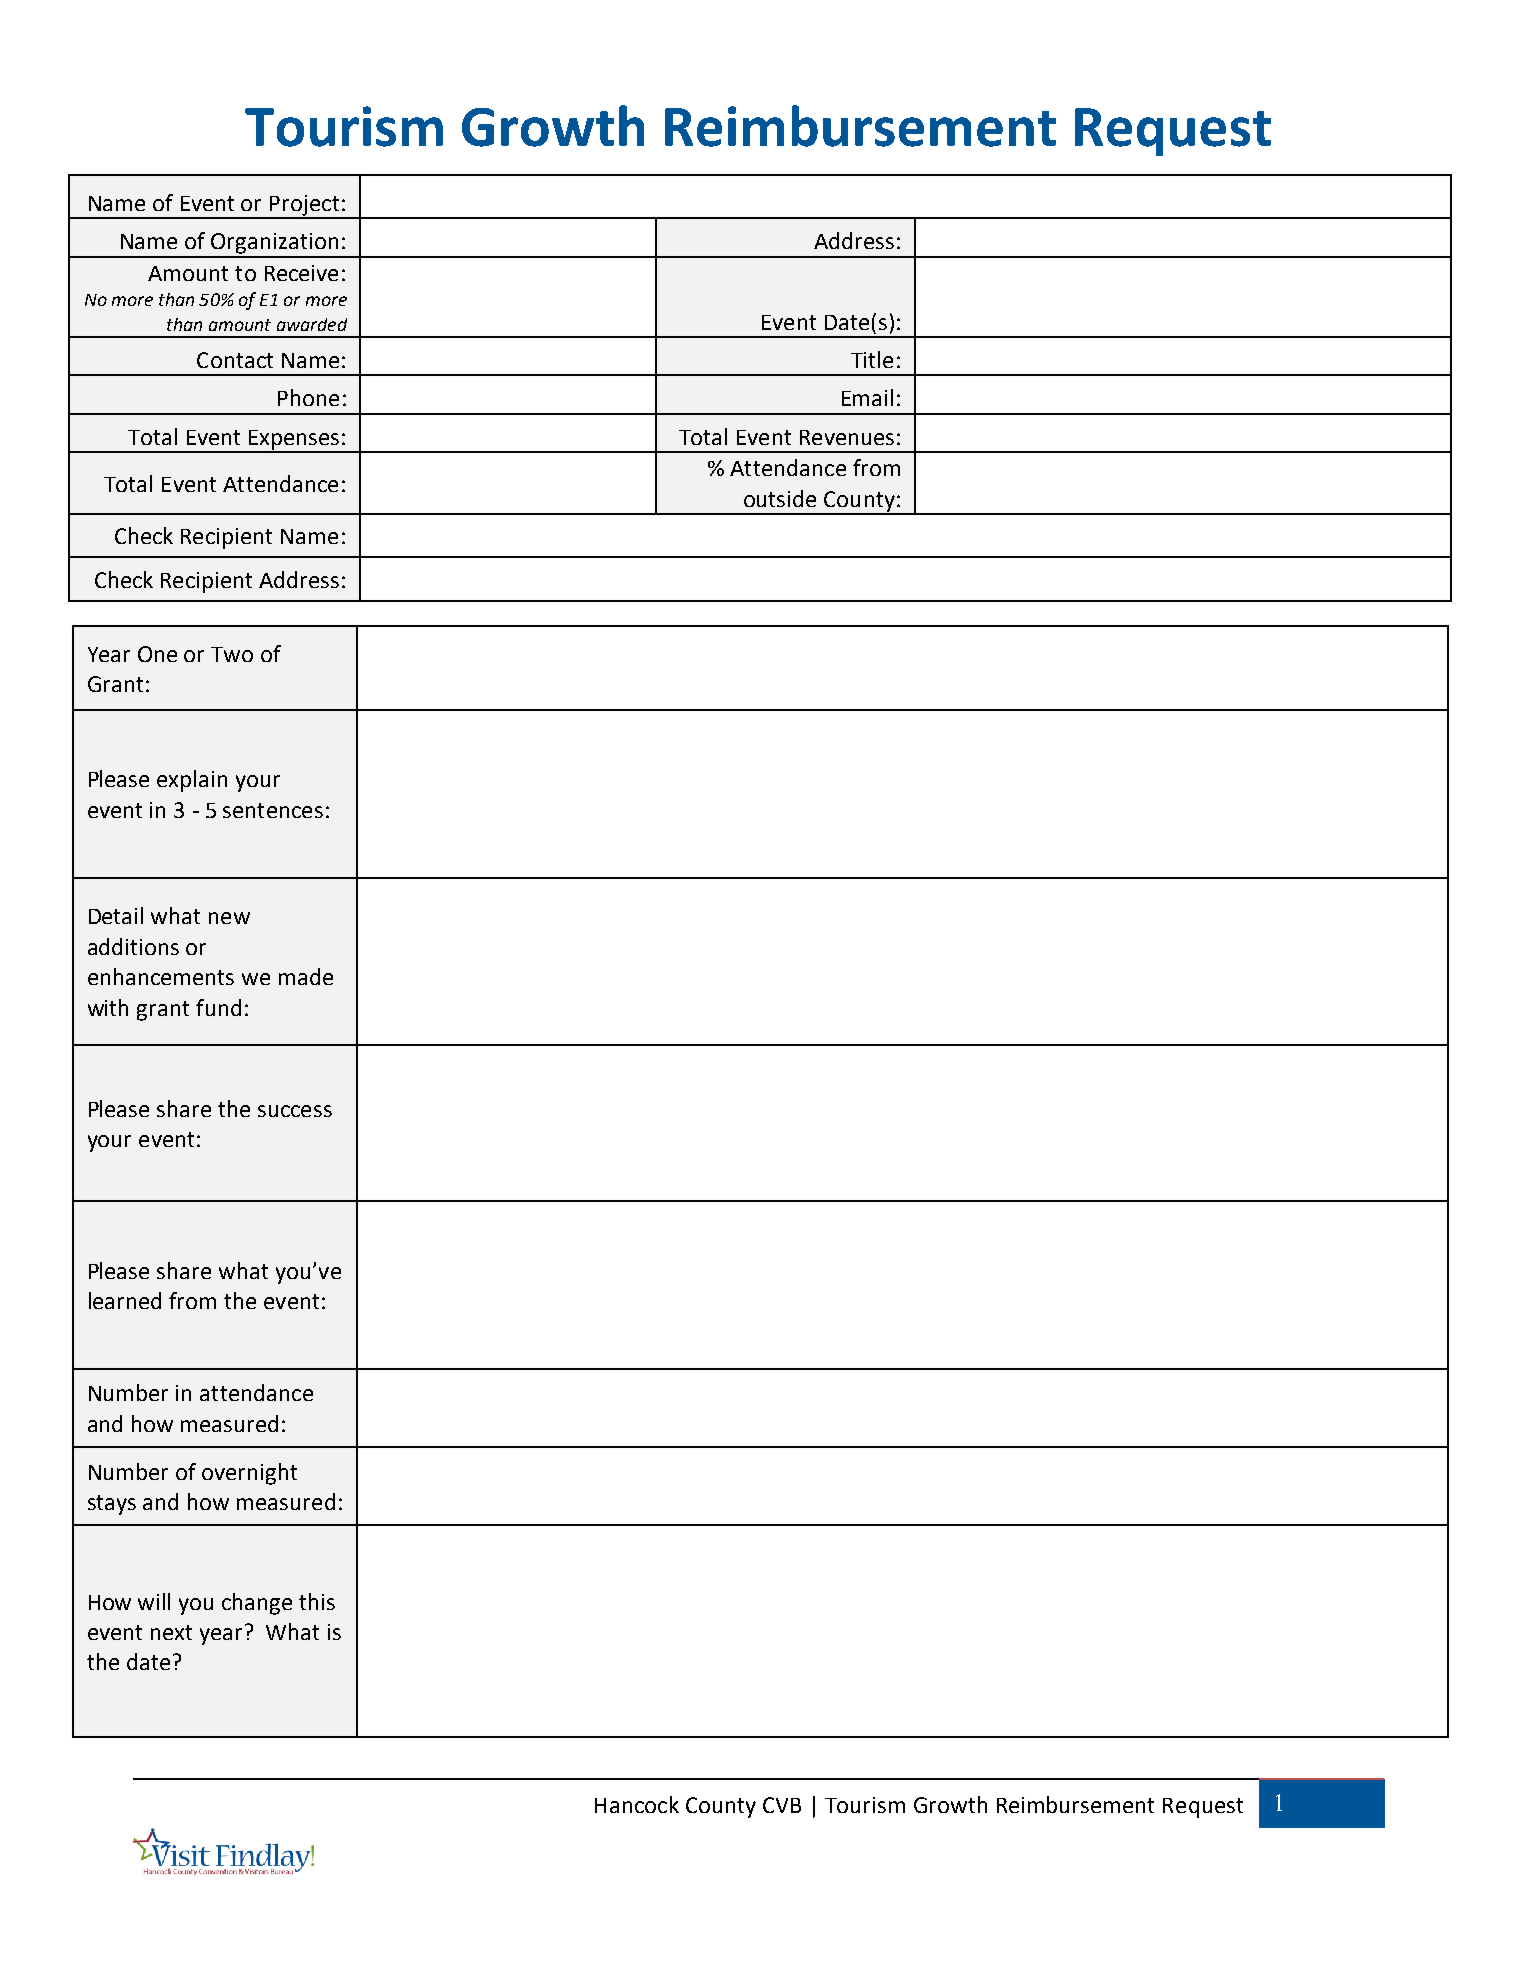 This image has width=1518, height=1965. Describe the element at coordinates (125, 1300) in the image. I see `learned` at that location.
